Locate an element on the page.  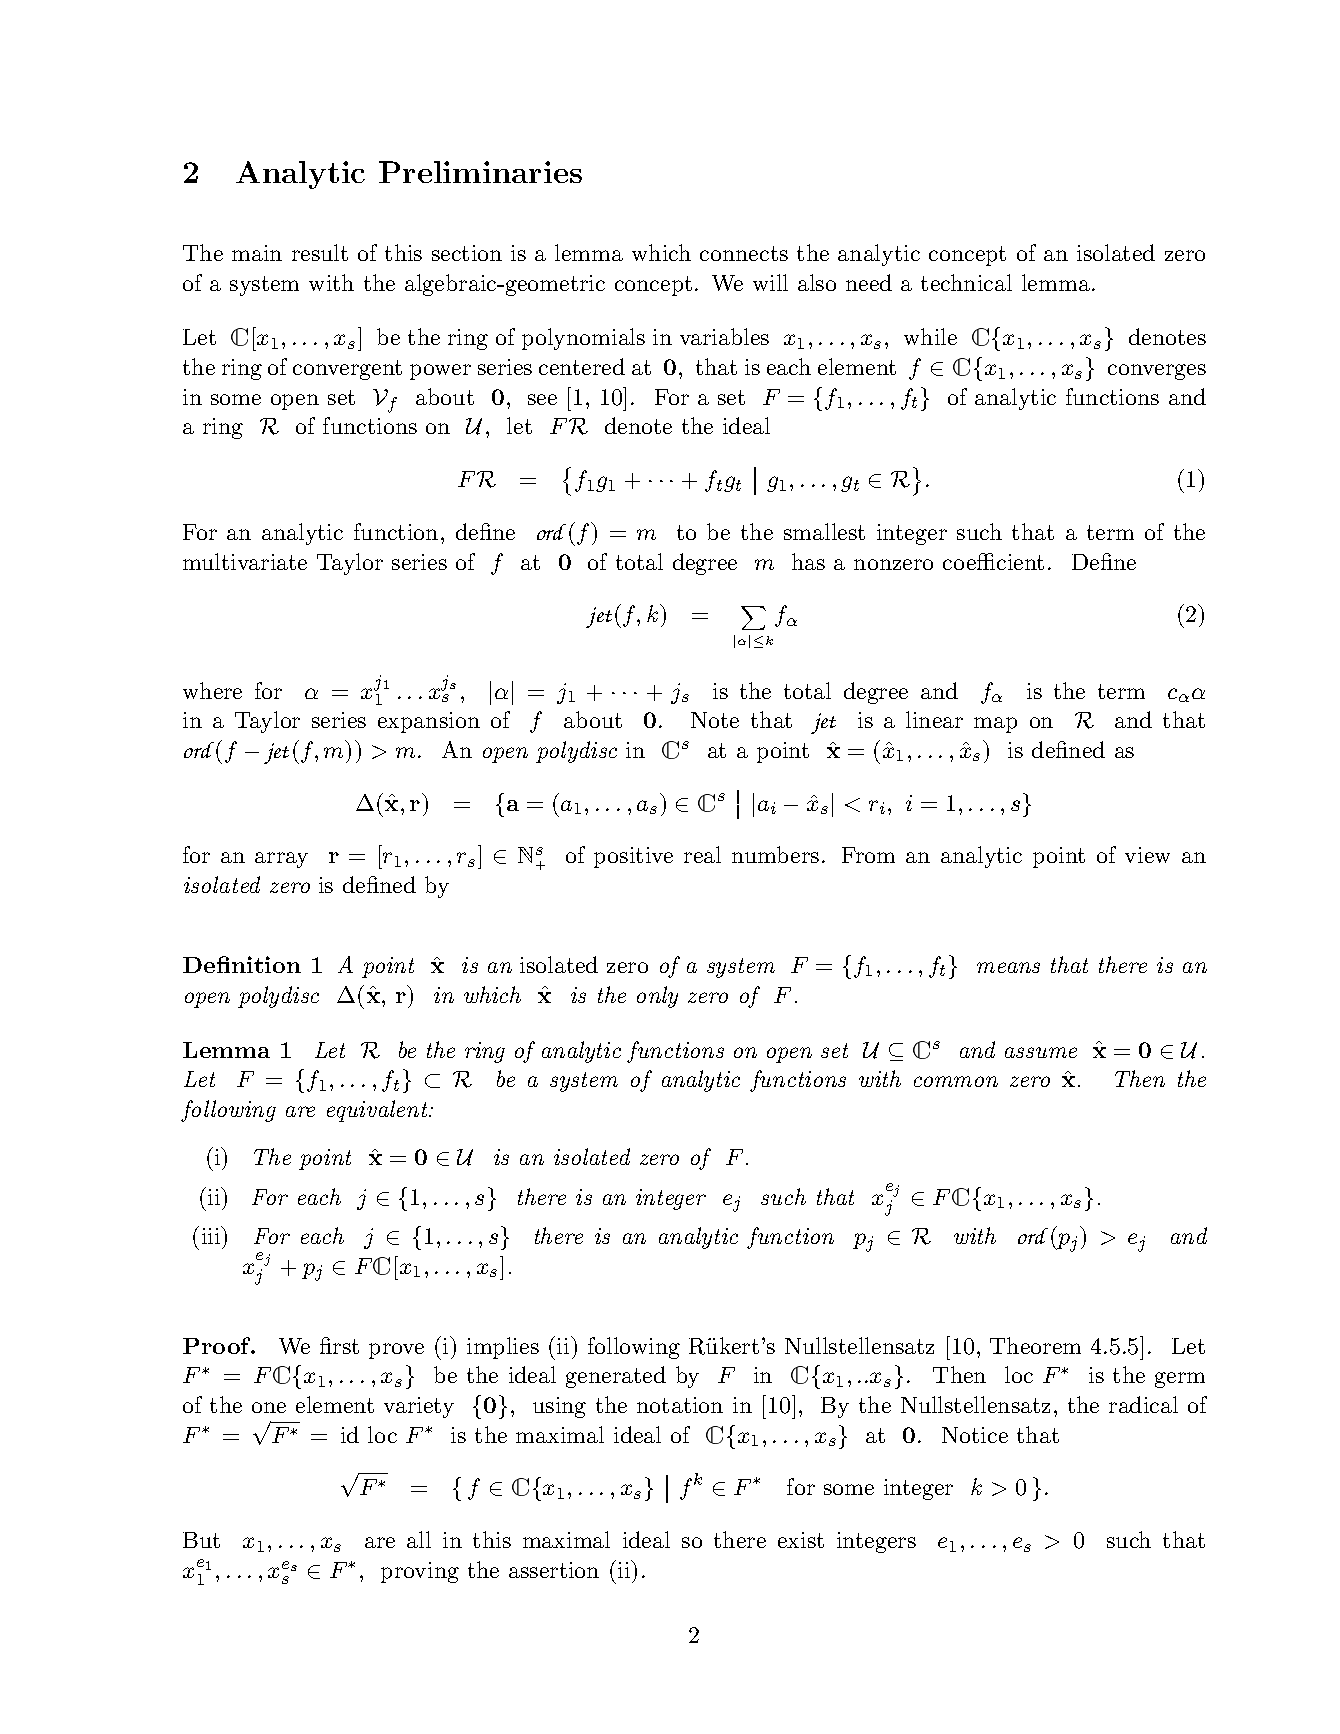
technical is located at coordinates (966, 282).
